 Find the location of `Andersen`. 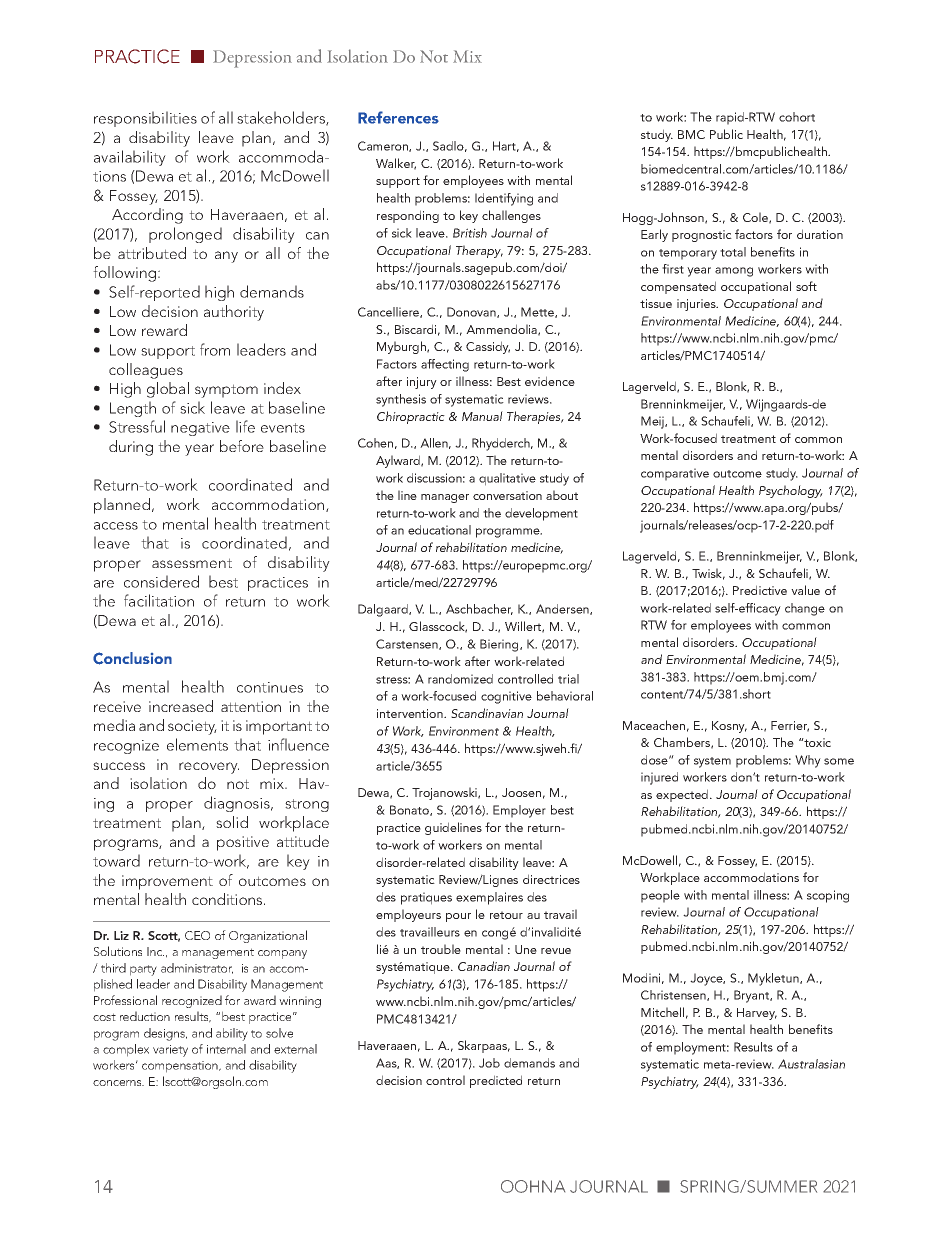

Andersen is located at coordinates (563, 609).
